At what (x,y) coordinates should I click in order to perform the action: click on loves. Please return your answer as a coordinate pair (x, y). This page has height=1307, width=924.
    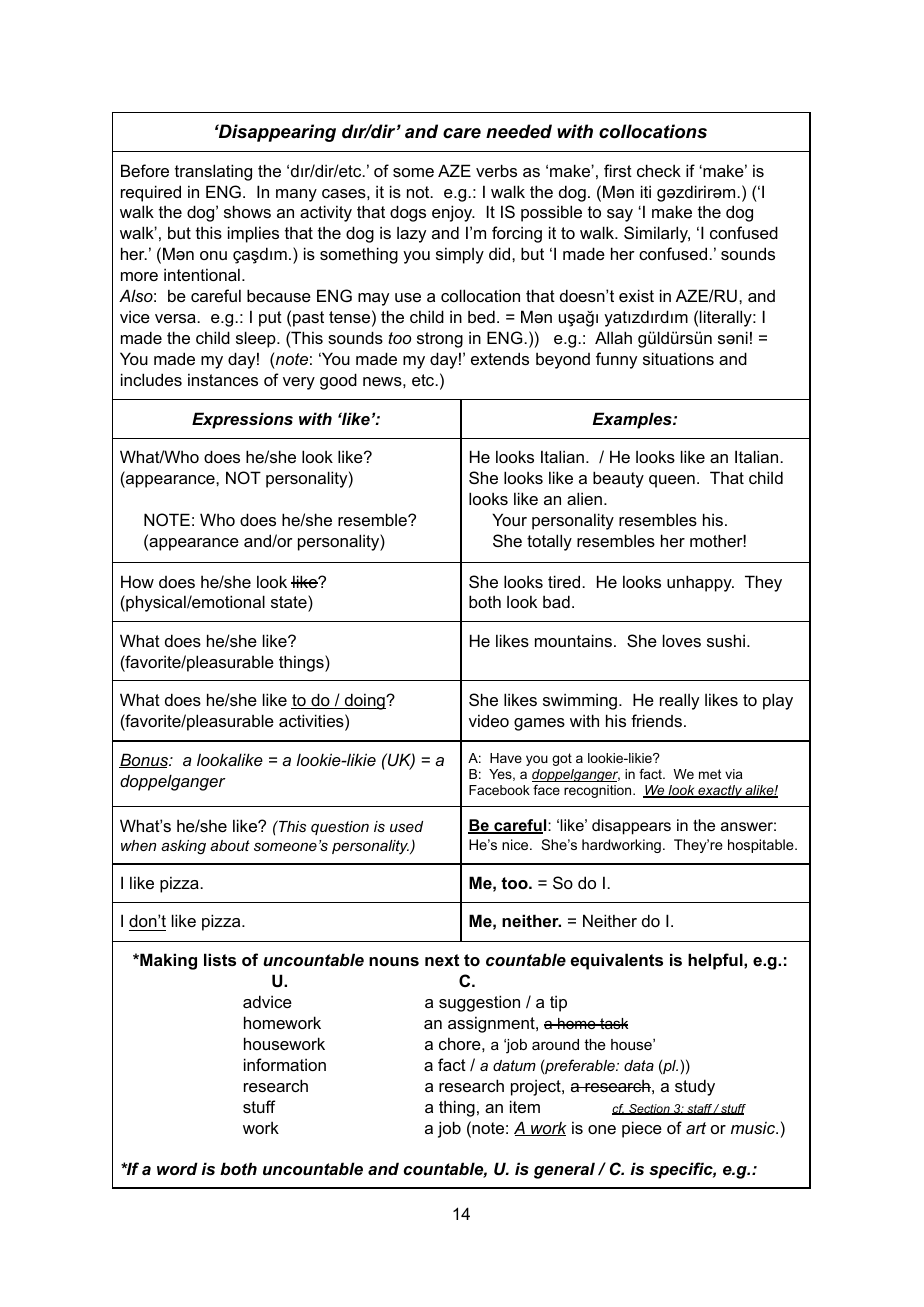
    Looking at the image, I should click on (682, 640).
